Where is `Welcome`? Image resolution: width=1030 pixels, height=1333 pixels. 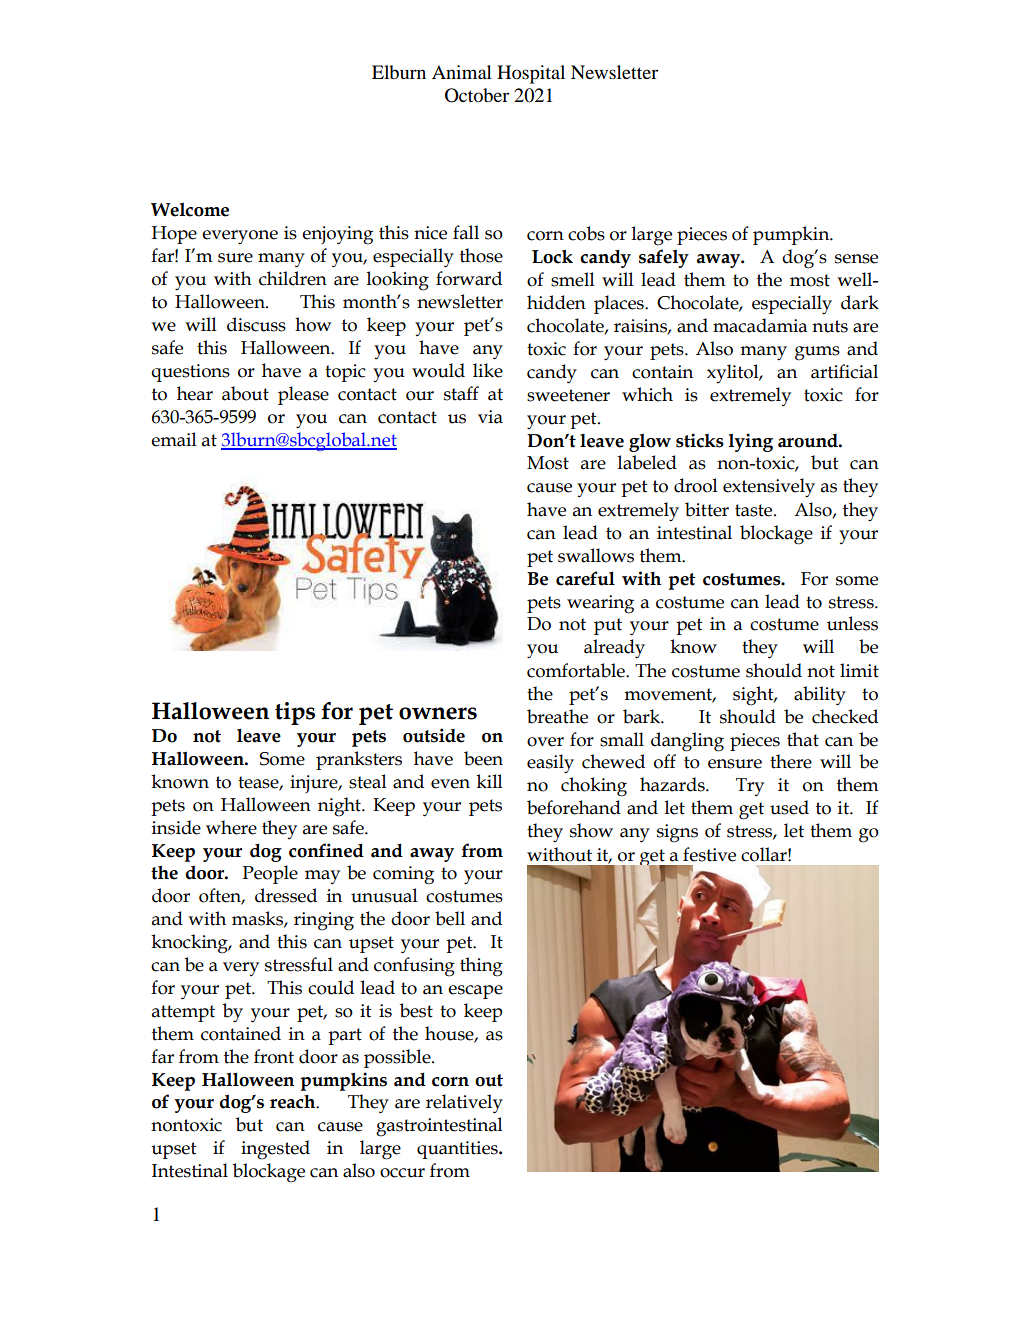 Welcome is located at coordinates (190, 209).
